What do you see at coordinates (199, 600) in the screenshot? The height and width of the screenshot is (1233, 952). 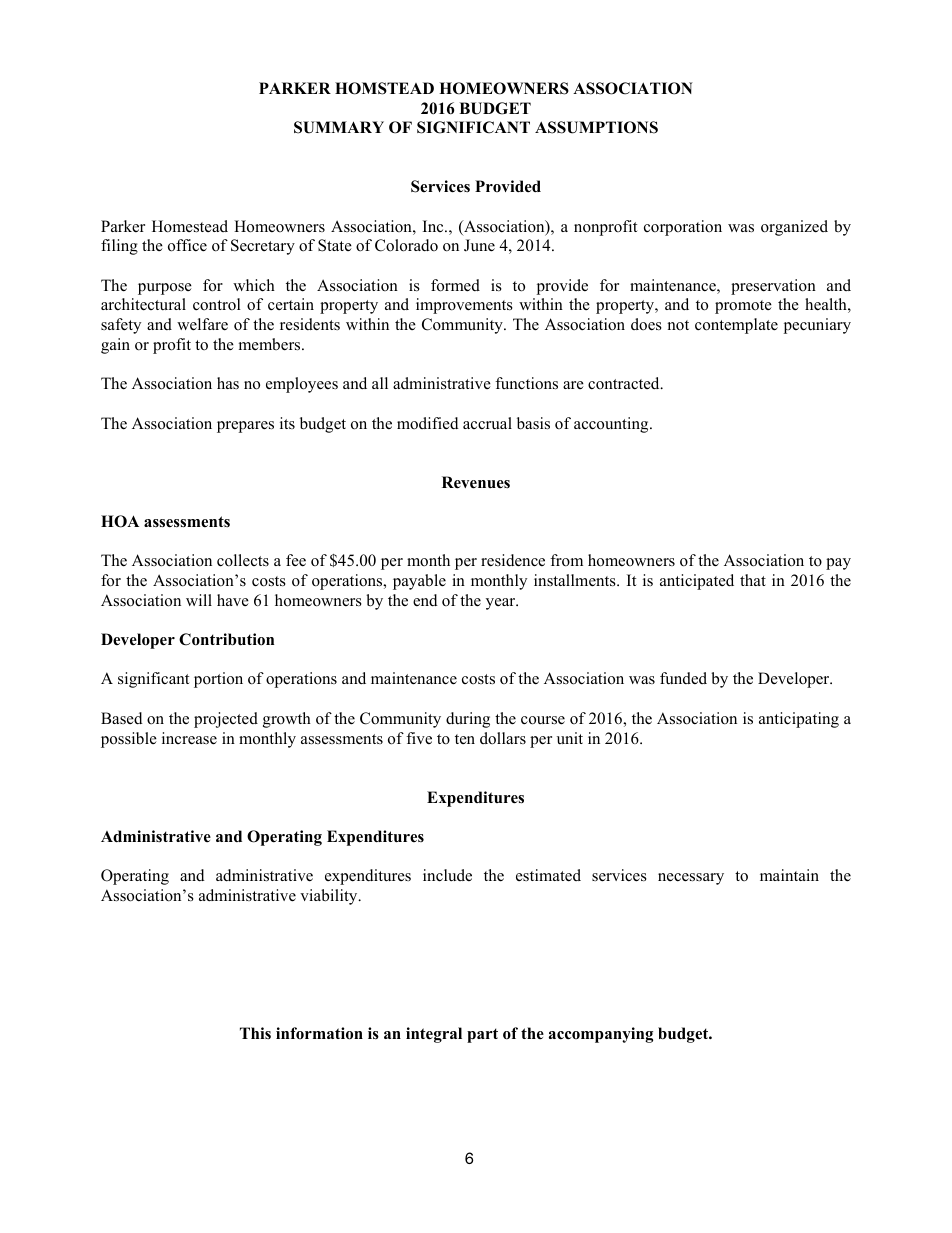 I see `will` at bounding box center [199, 600].
